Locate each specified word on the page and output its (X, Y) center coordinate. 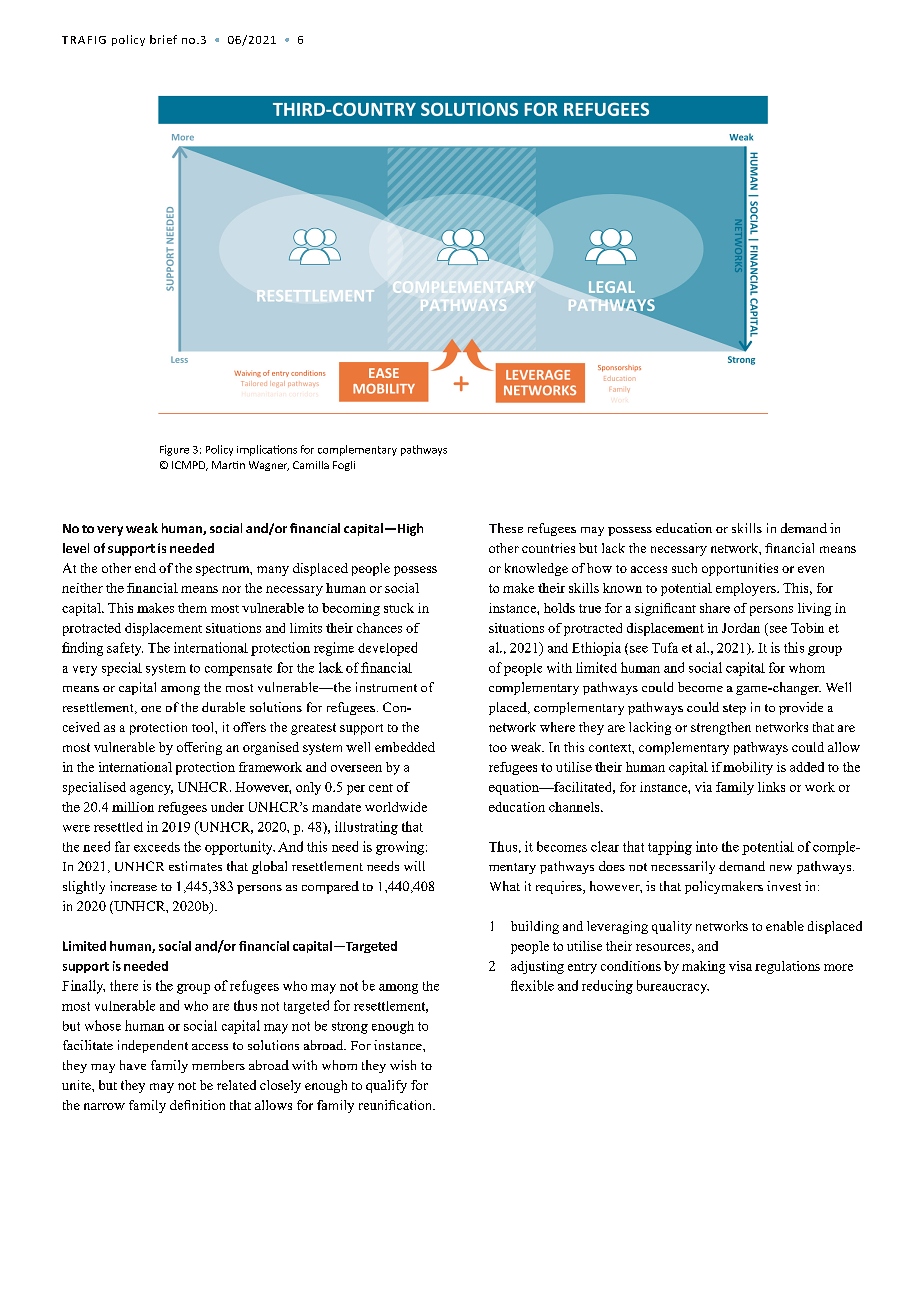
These (506, 528)
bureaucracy (673, 987)
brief (163, 39)
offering (199, 748)
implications (267, 450)
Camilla (311, 465)
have (133, 1065)
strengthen (721, 728)
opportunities (740, 569)
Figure (174, 450)
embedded (405, 747)
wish (403, 1065)
